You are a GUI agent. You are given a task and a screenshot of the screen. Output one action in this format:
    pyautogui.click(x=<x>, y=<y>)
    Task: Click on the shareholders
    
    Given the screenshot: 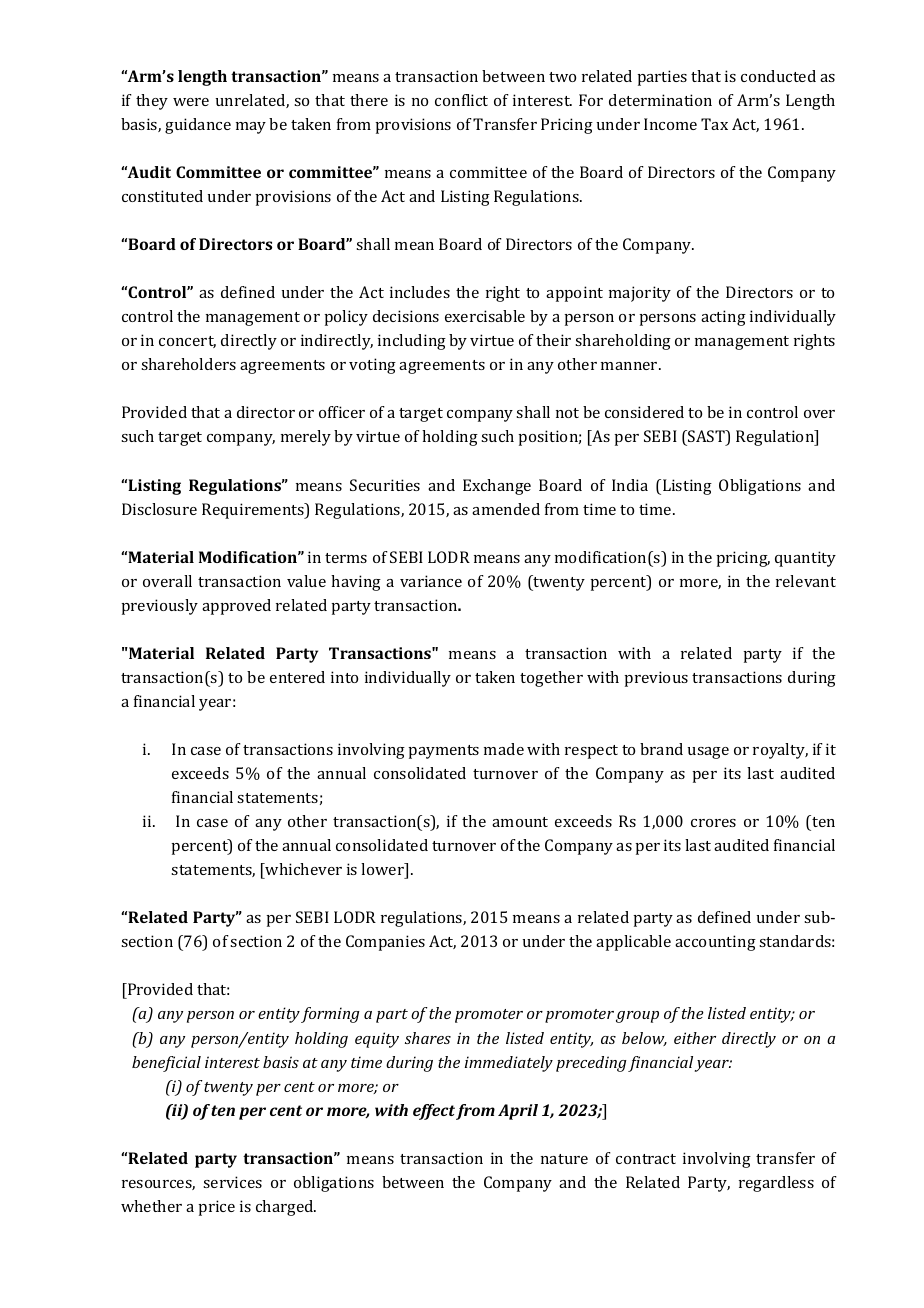 What is the action you would take?
    pyautogui.click(x=188, y=364)
